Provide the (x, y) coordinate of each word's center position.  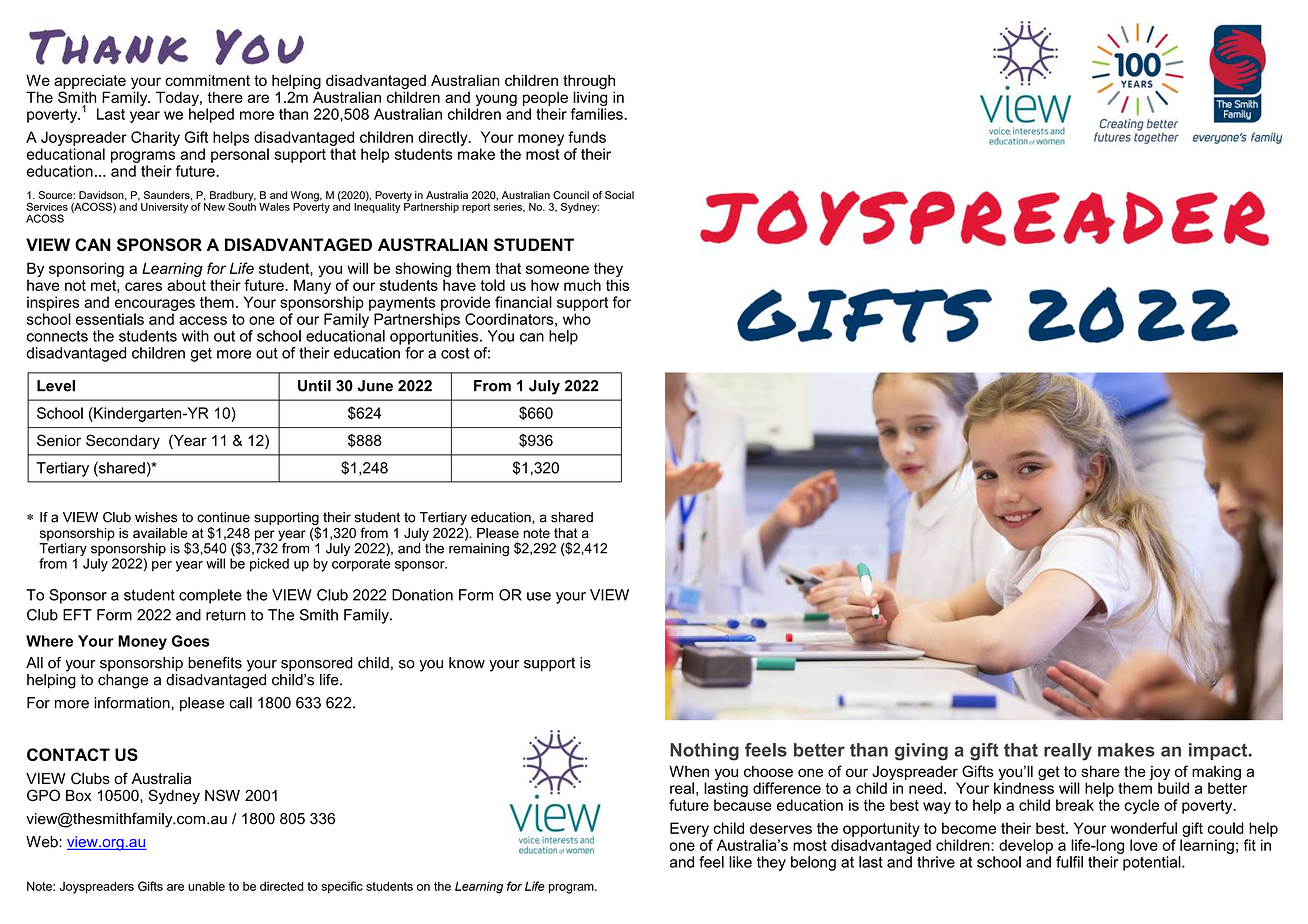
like (740, 862)
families (598, 114)
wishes (156, 517)
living (590, 100)
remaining (479, 550)
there (225, 97)
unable (206, 886)
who (577, 319)
